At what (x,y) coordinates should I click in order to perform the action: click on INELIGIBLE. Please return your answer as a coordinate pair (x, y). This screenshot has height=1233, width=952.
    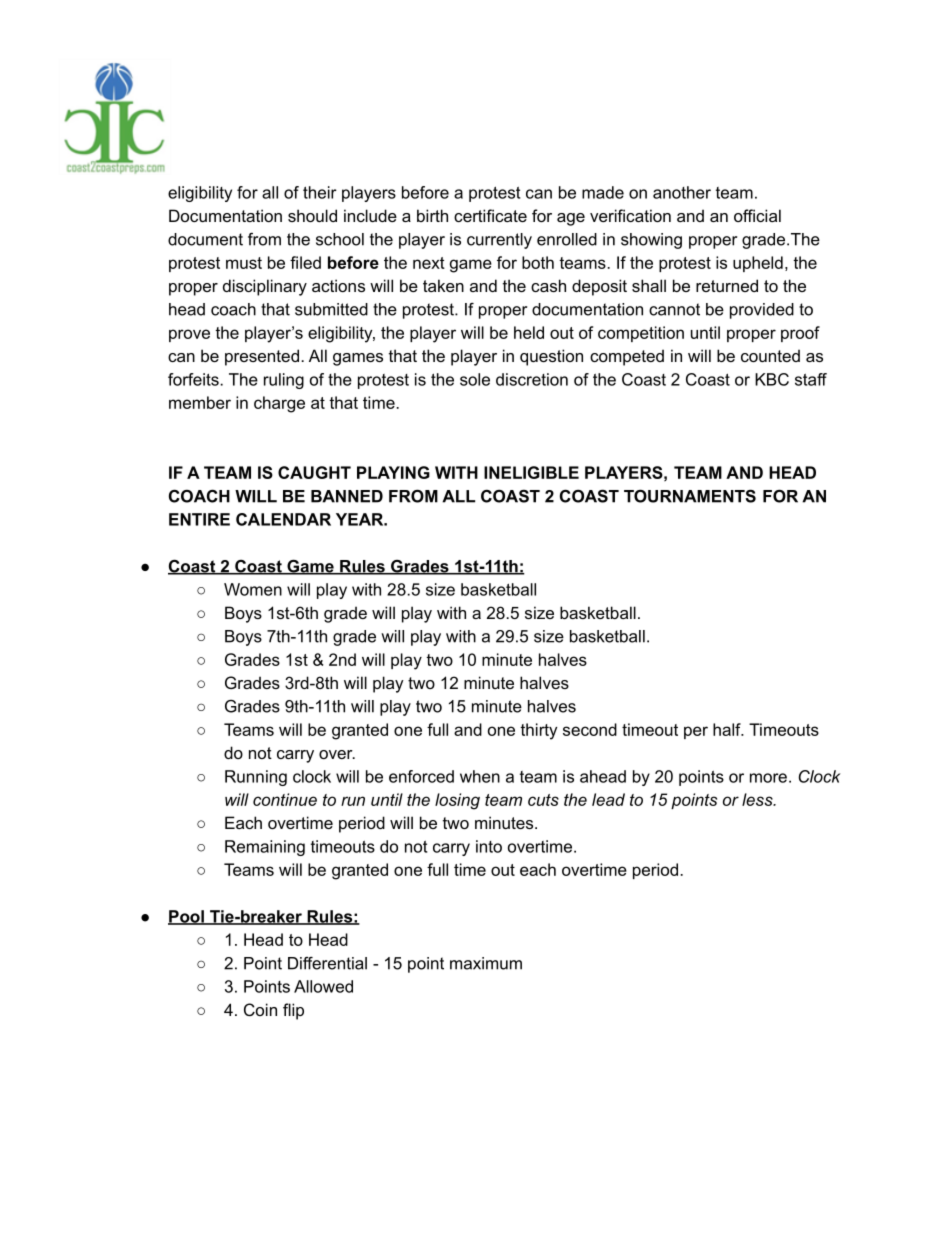
    Looking at the image, I should click on (531, 472).
